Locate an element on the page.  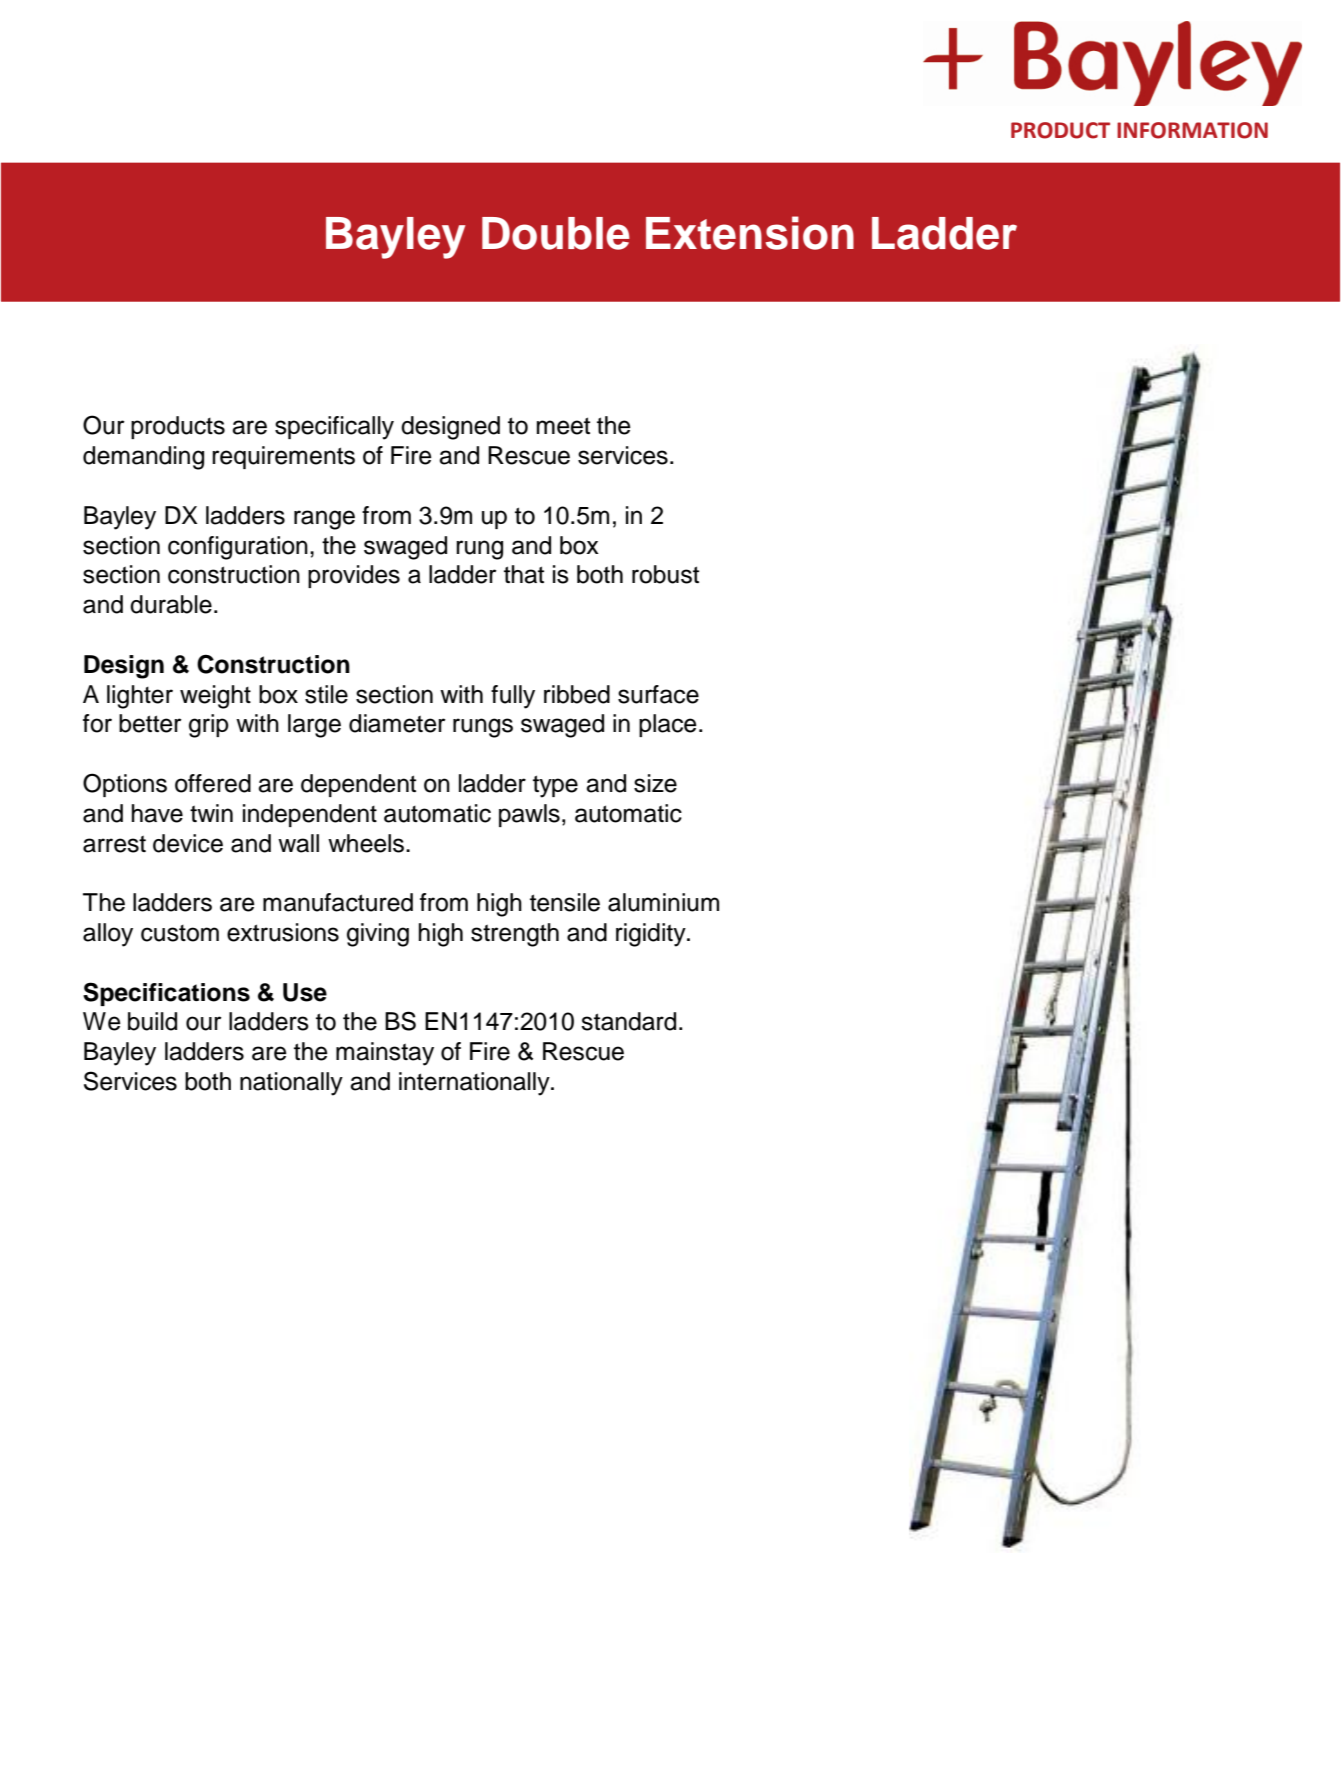
specifically is located at coordinates (334, 428).
